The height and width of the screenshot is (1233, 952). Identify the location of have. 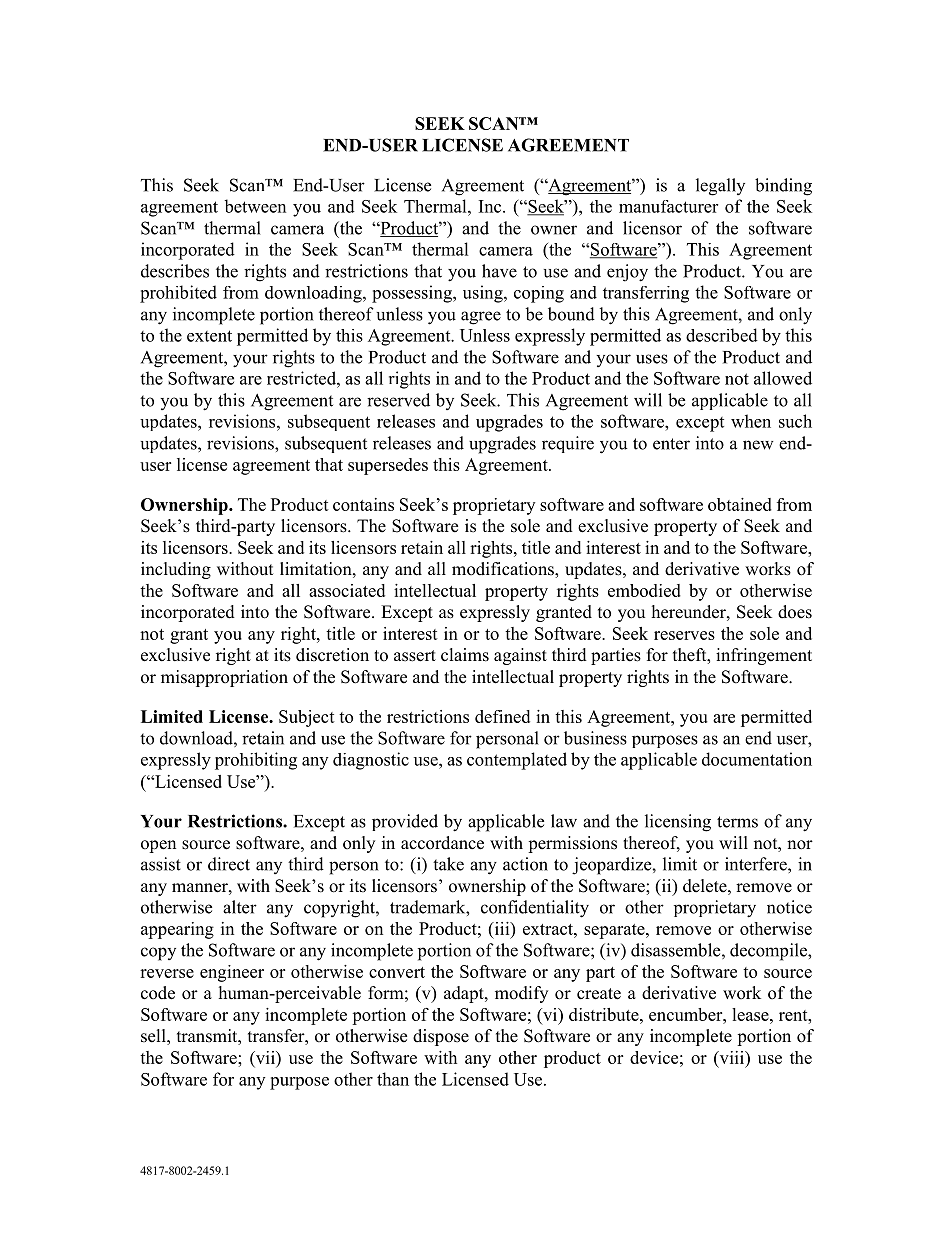
(499, 271).
